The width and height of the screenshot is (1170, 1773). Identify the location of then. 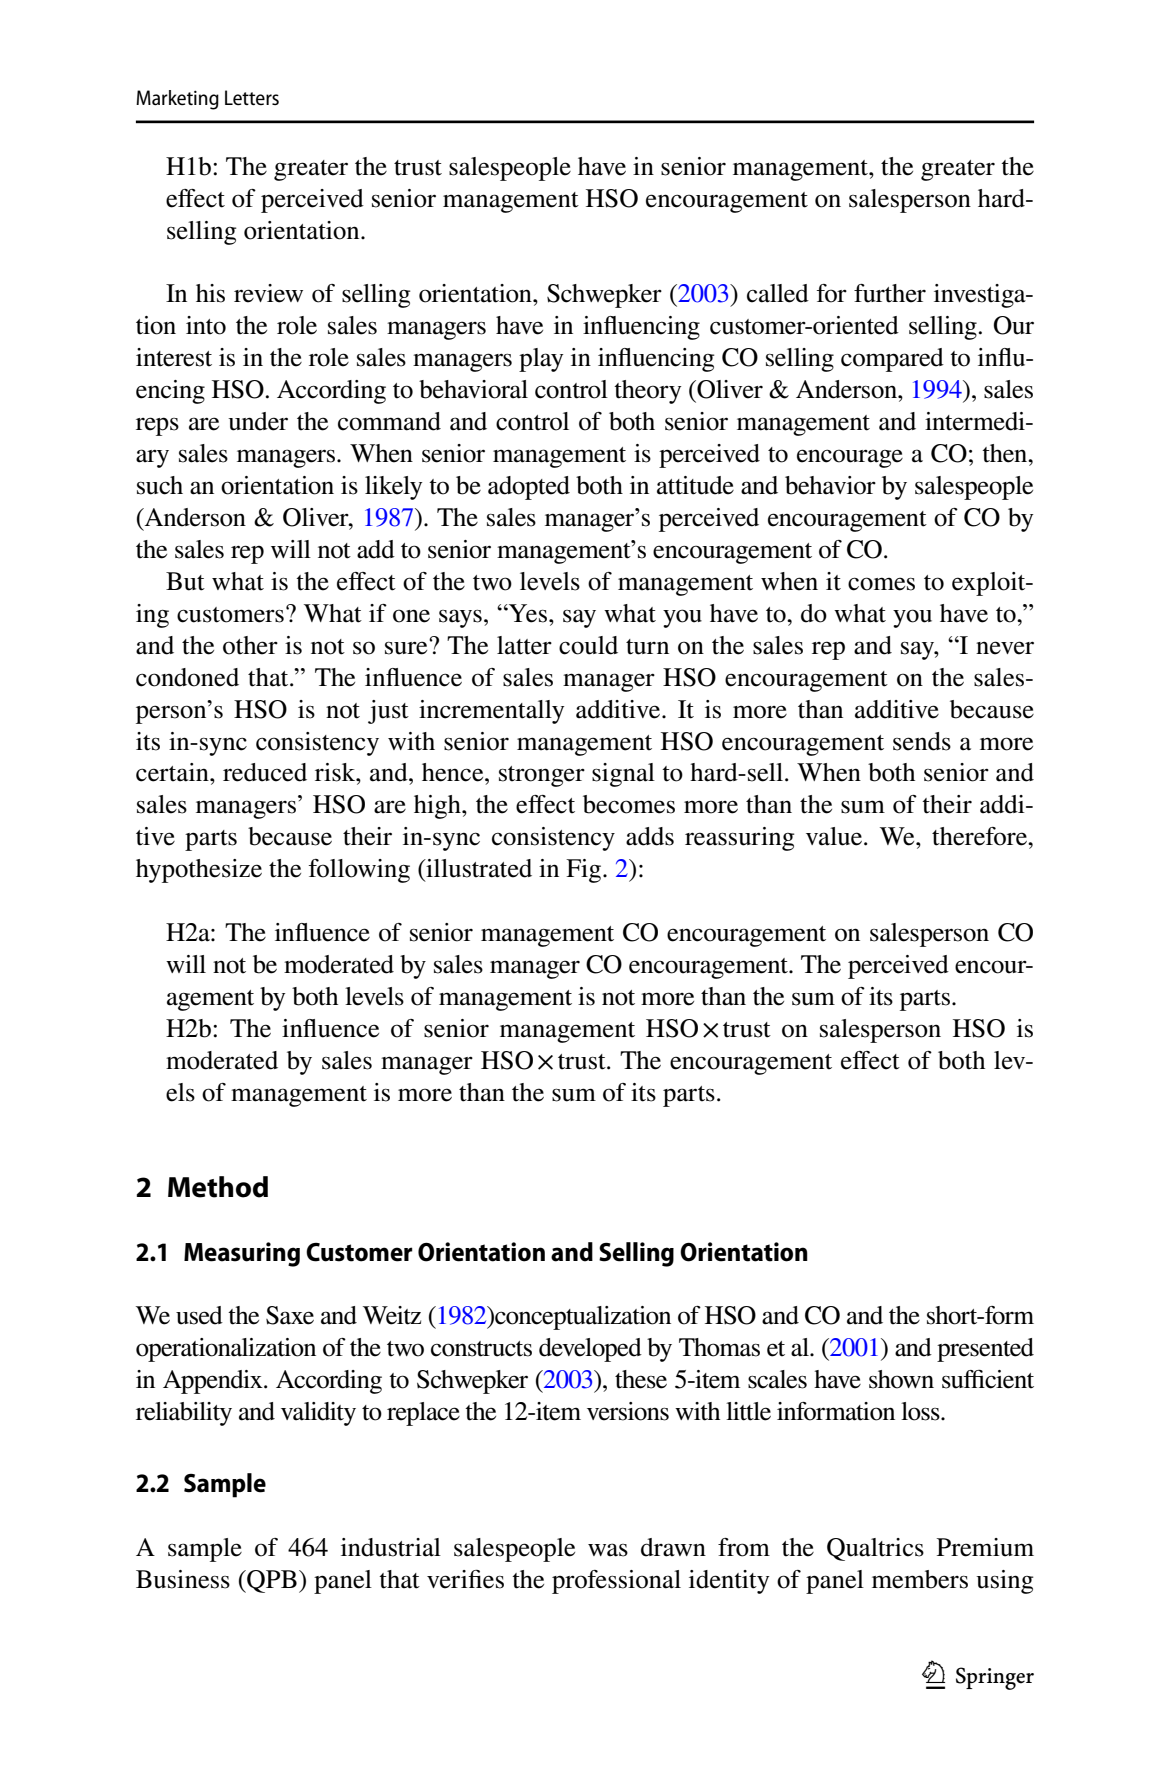
(1006, 453).
